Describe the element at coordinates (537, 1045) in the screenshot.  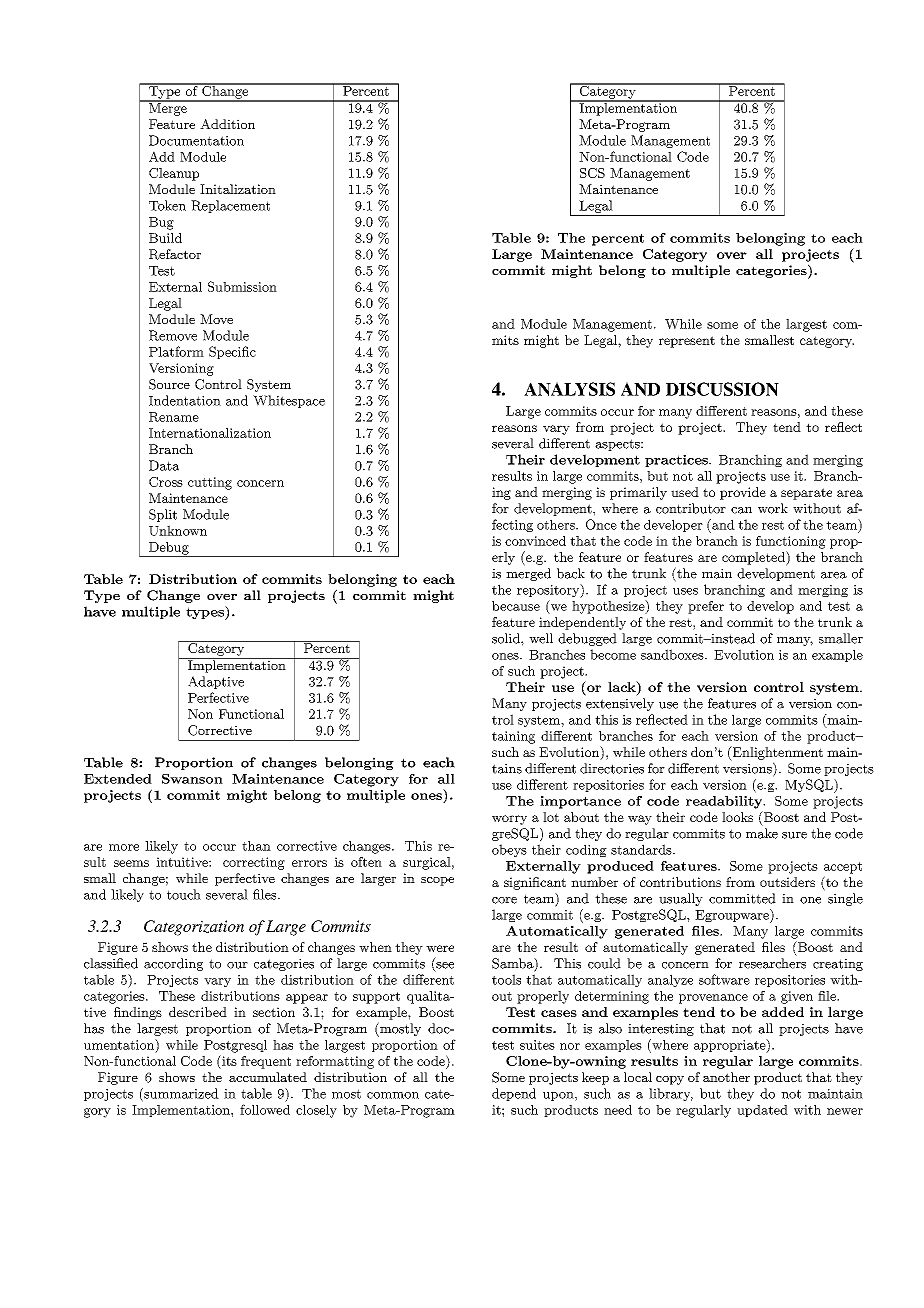
I see `suites` at that location.
